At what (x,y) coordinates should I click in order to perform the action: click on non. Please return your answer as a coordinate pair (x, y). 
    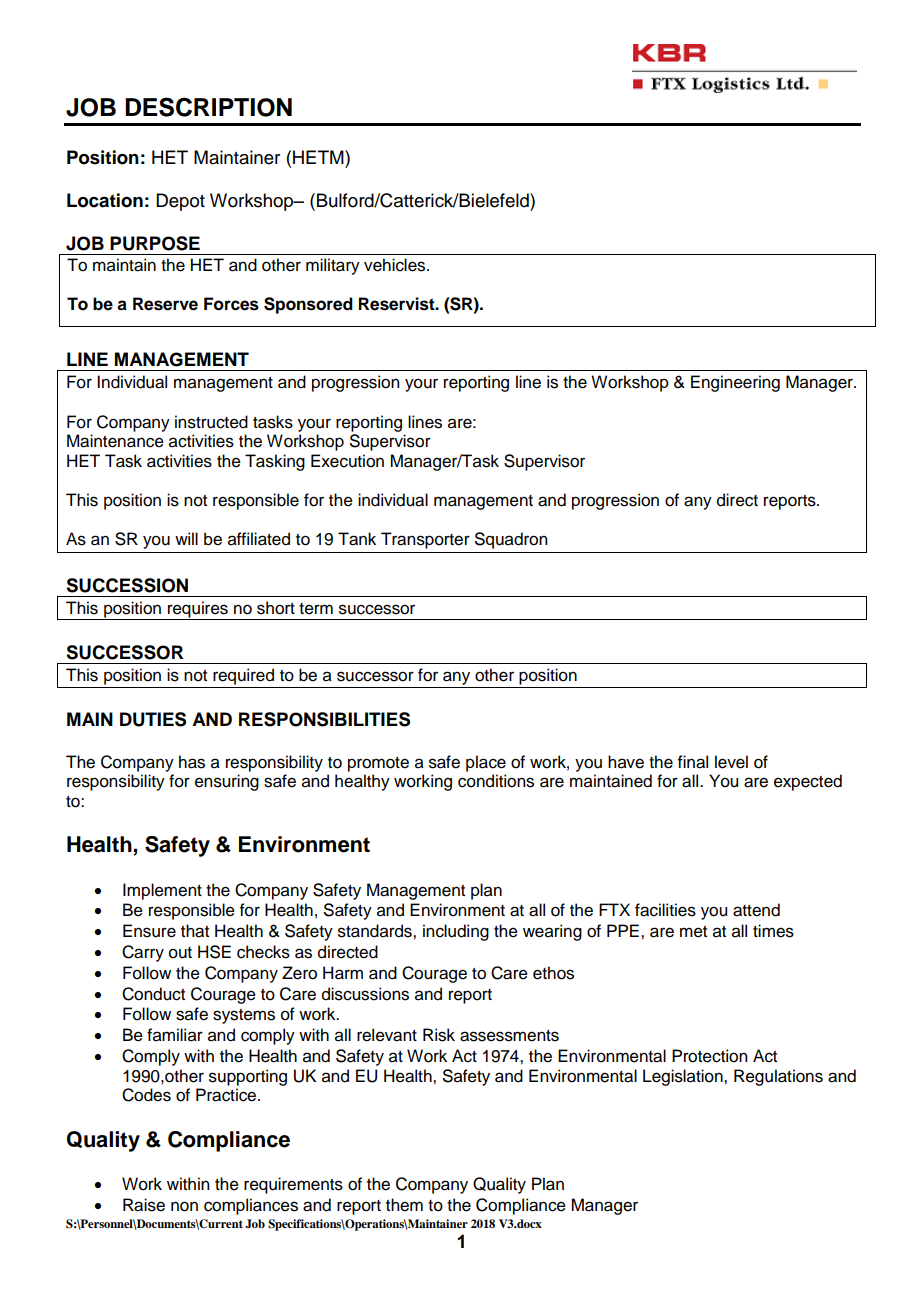
    Looking at the image, I should click on (184, 1206).
